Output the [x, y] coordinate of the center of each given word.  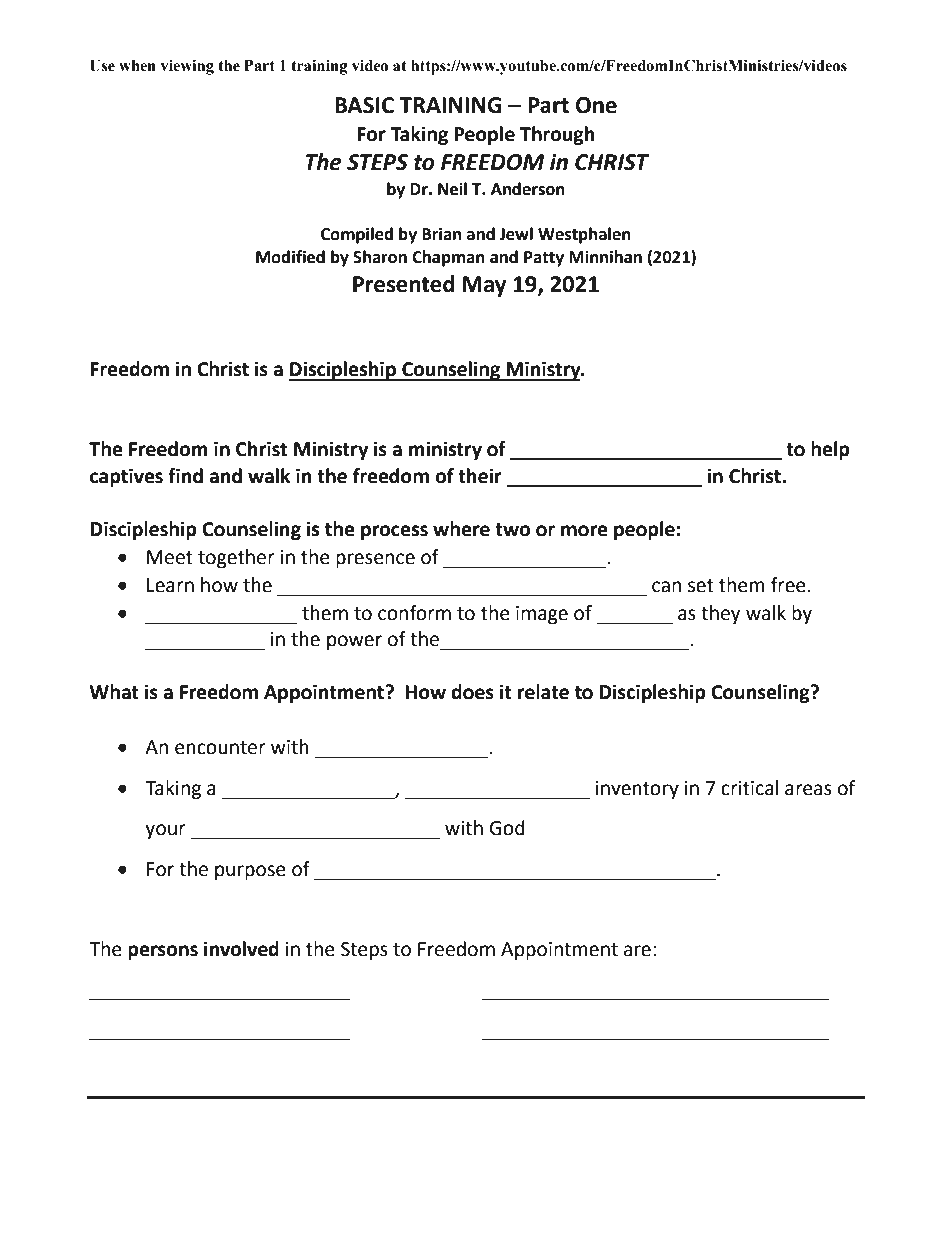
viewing [187, 67]
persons [163, 952]
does [472, 692]
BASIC [364, 105]
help [830, 450]
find [185, 476]
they [721, 614]
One [596, 105]
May [484, 286]
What [114, 692]
